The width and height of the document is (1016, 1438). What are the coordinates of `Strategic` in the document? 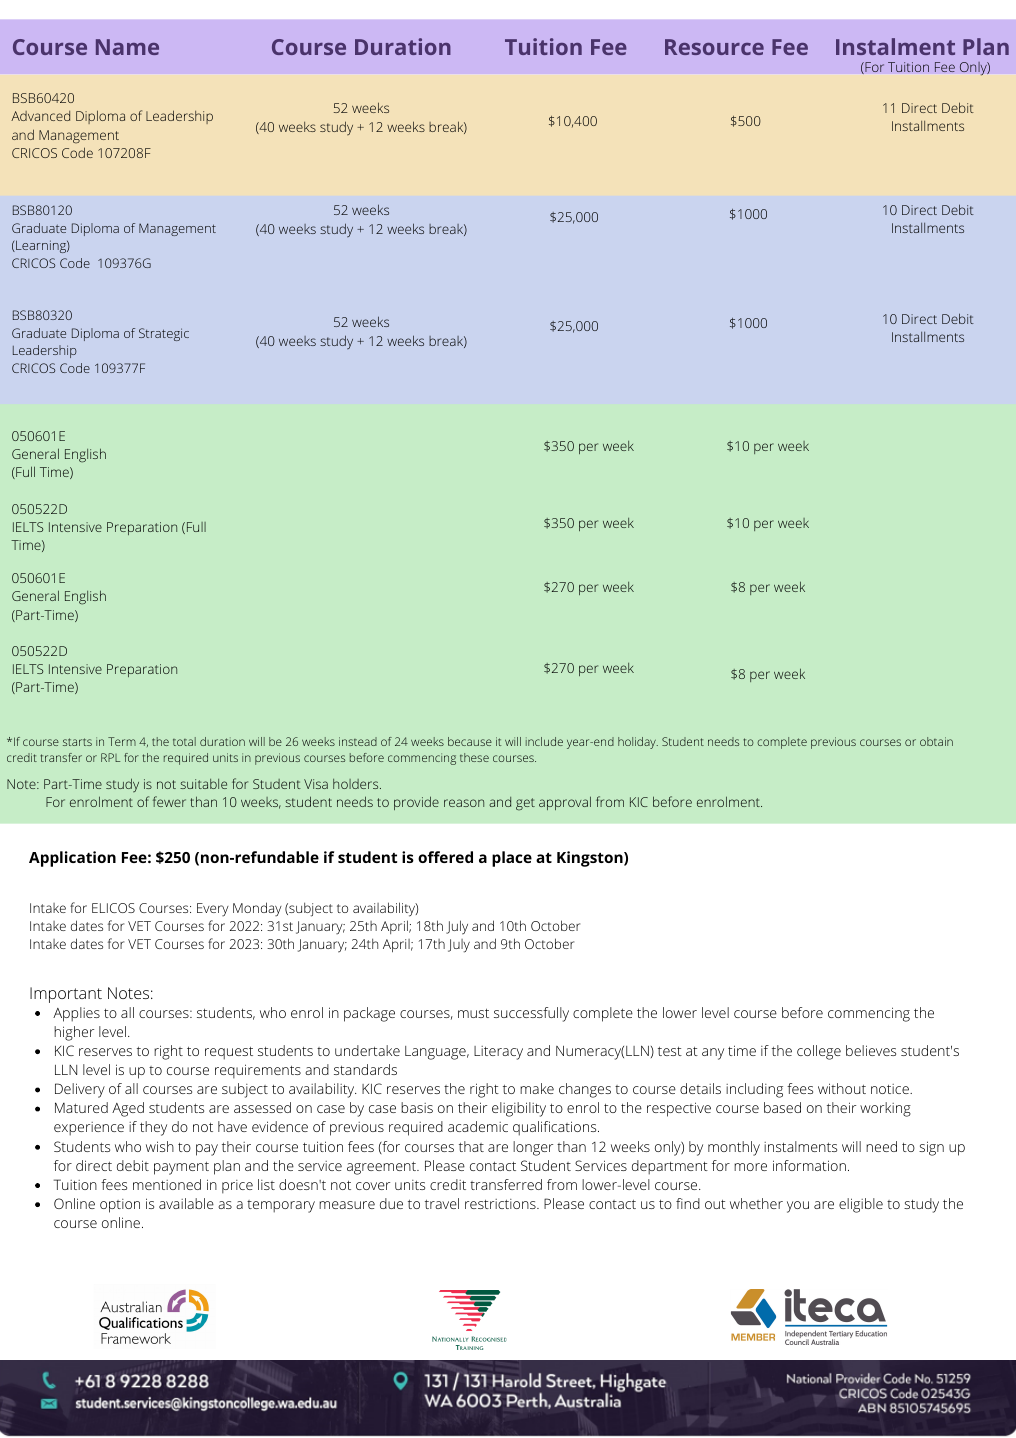 It's located at (164, 334).
